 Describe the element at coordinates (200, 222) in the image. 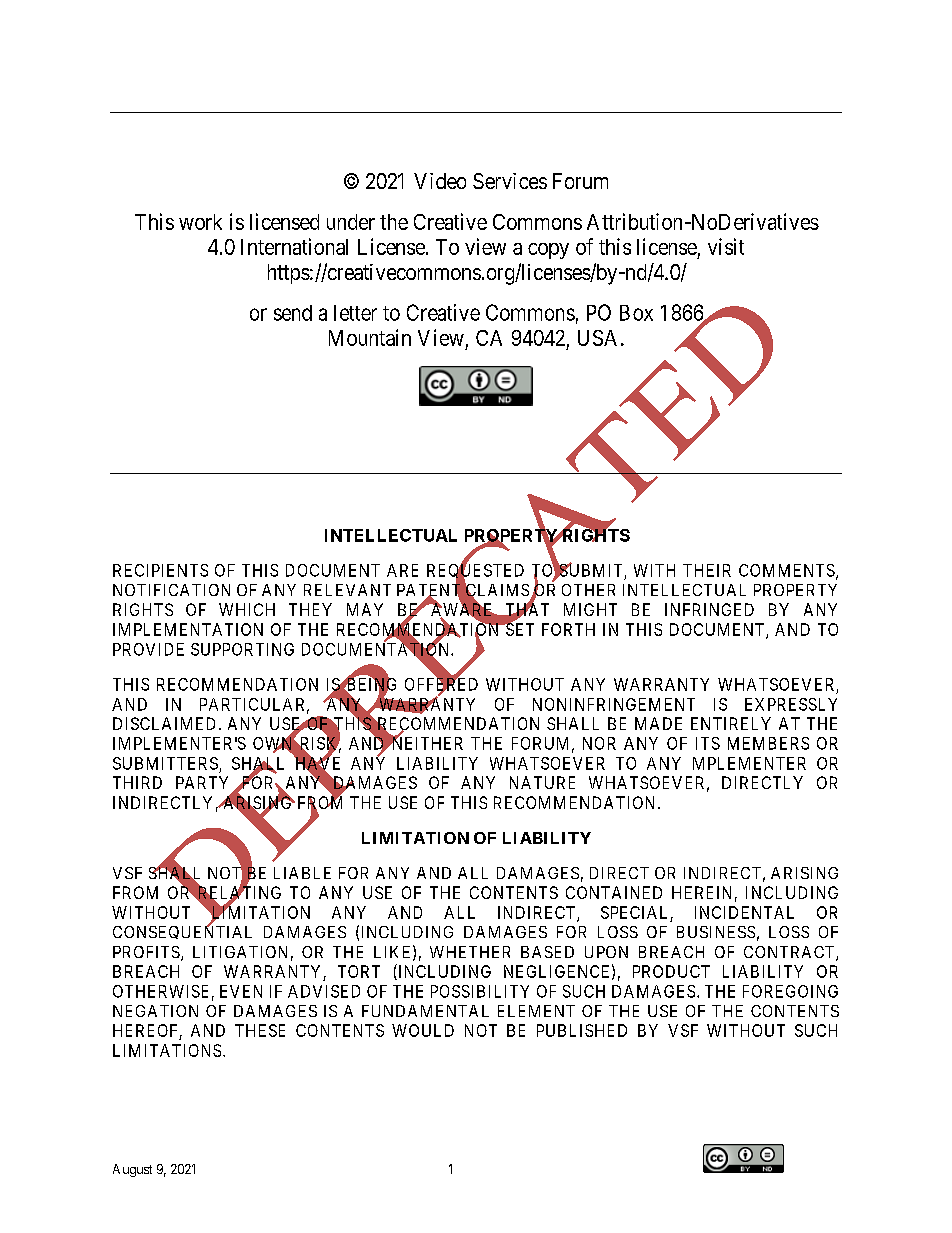

I see `work` at that location.
